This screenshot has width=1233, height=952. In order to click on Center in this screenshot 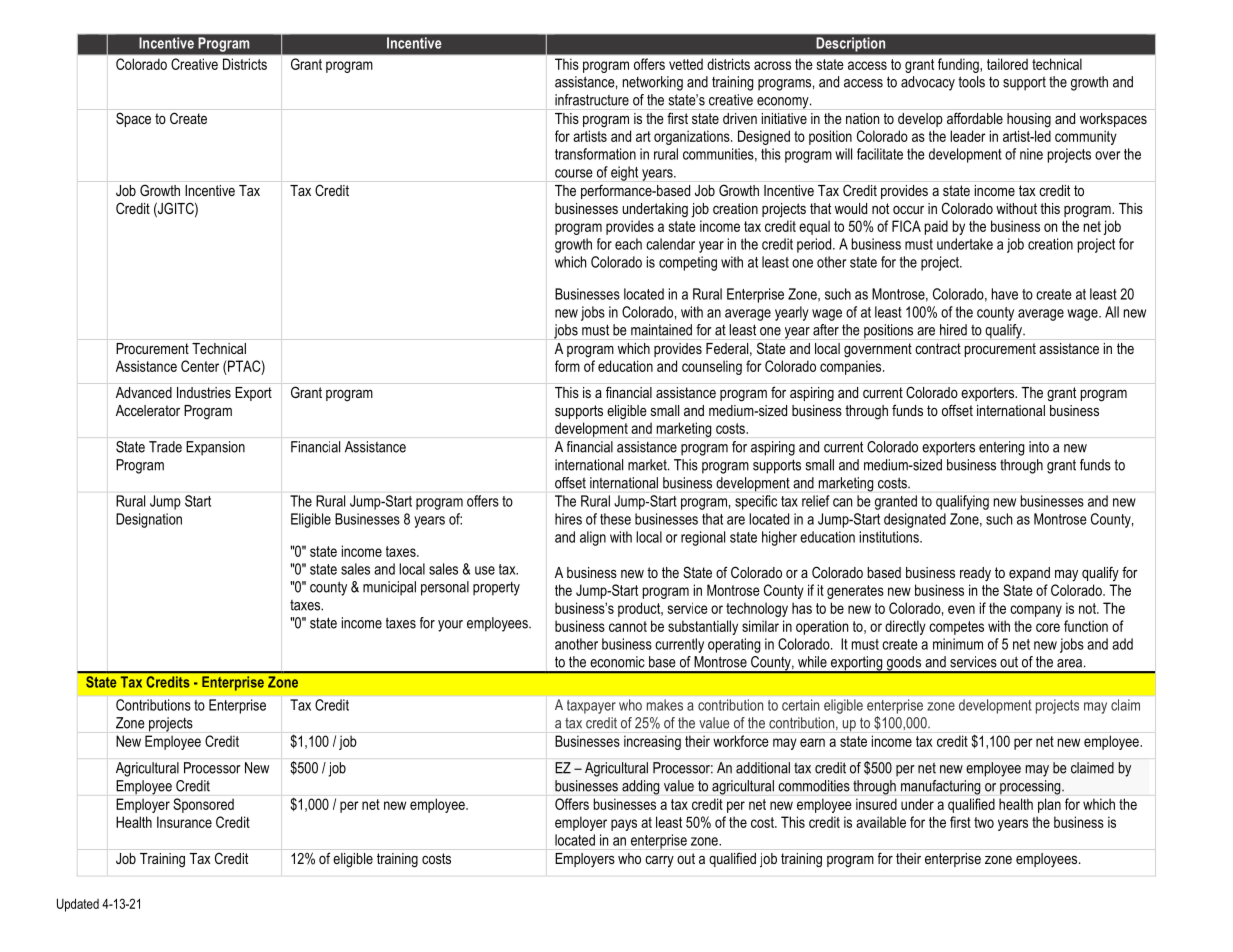, I will do `click(200, 366)`.
